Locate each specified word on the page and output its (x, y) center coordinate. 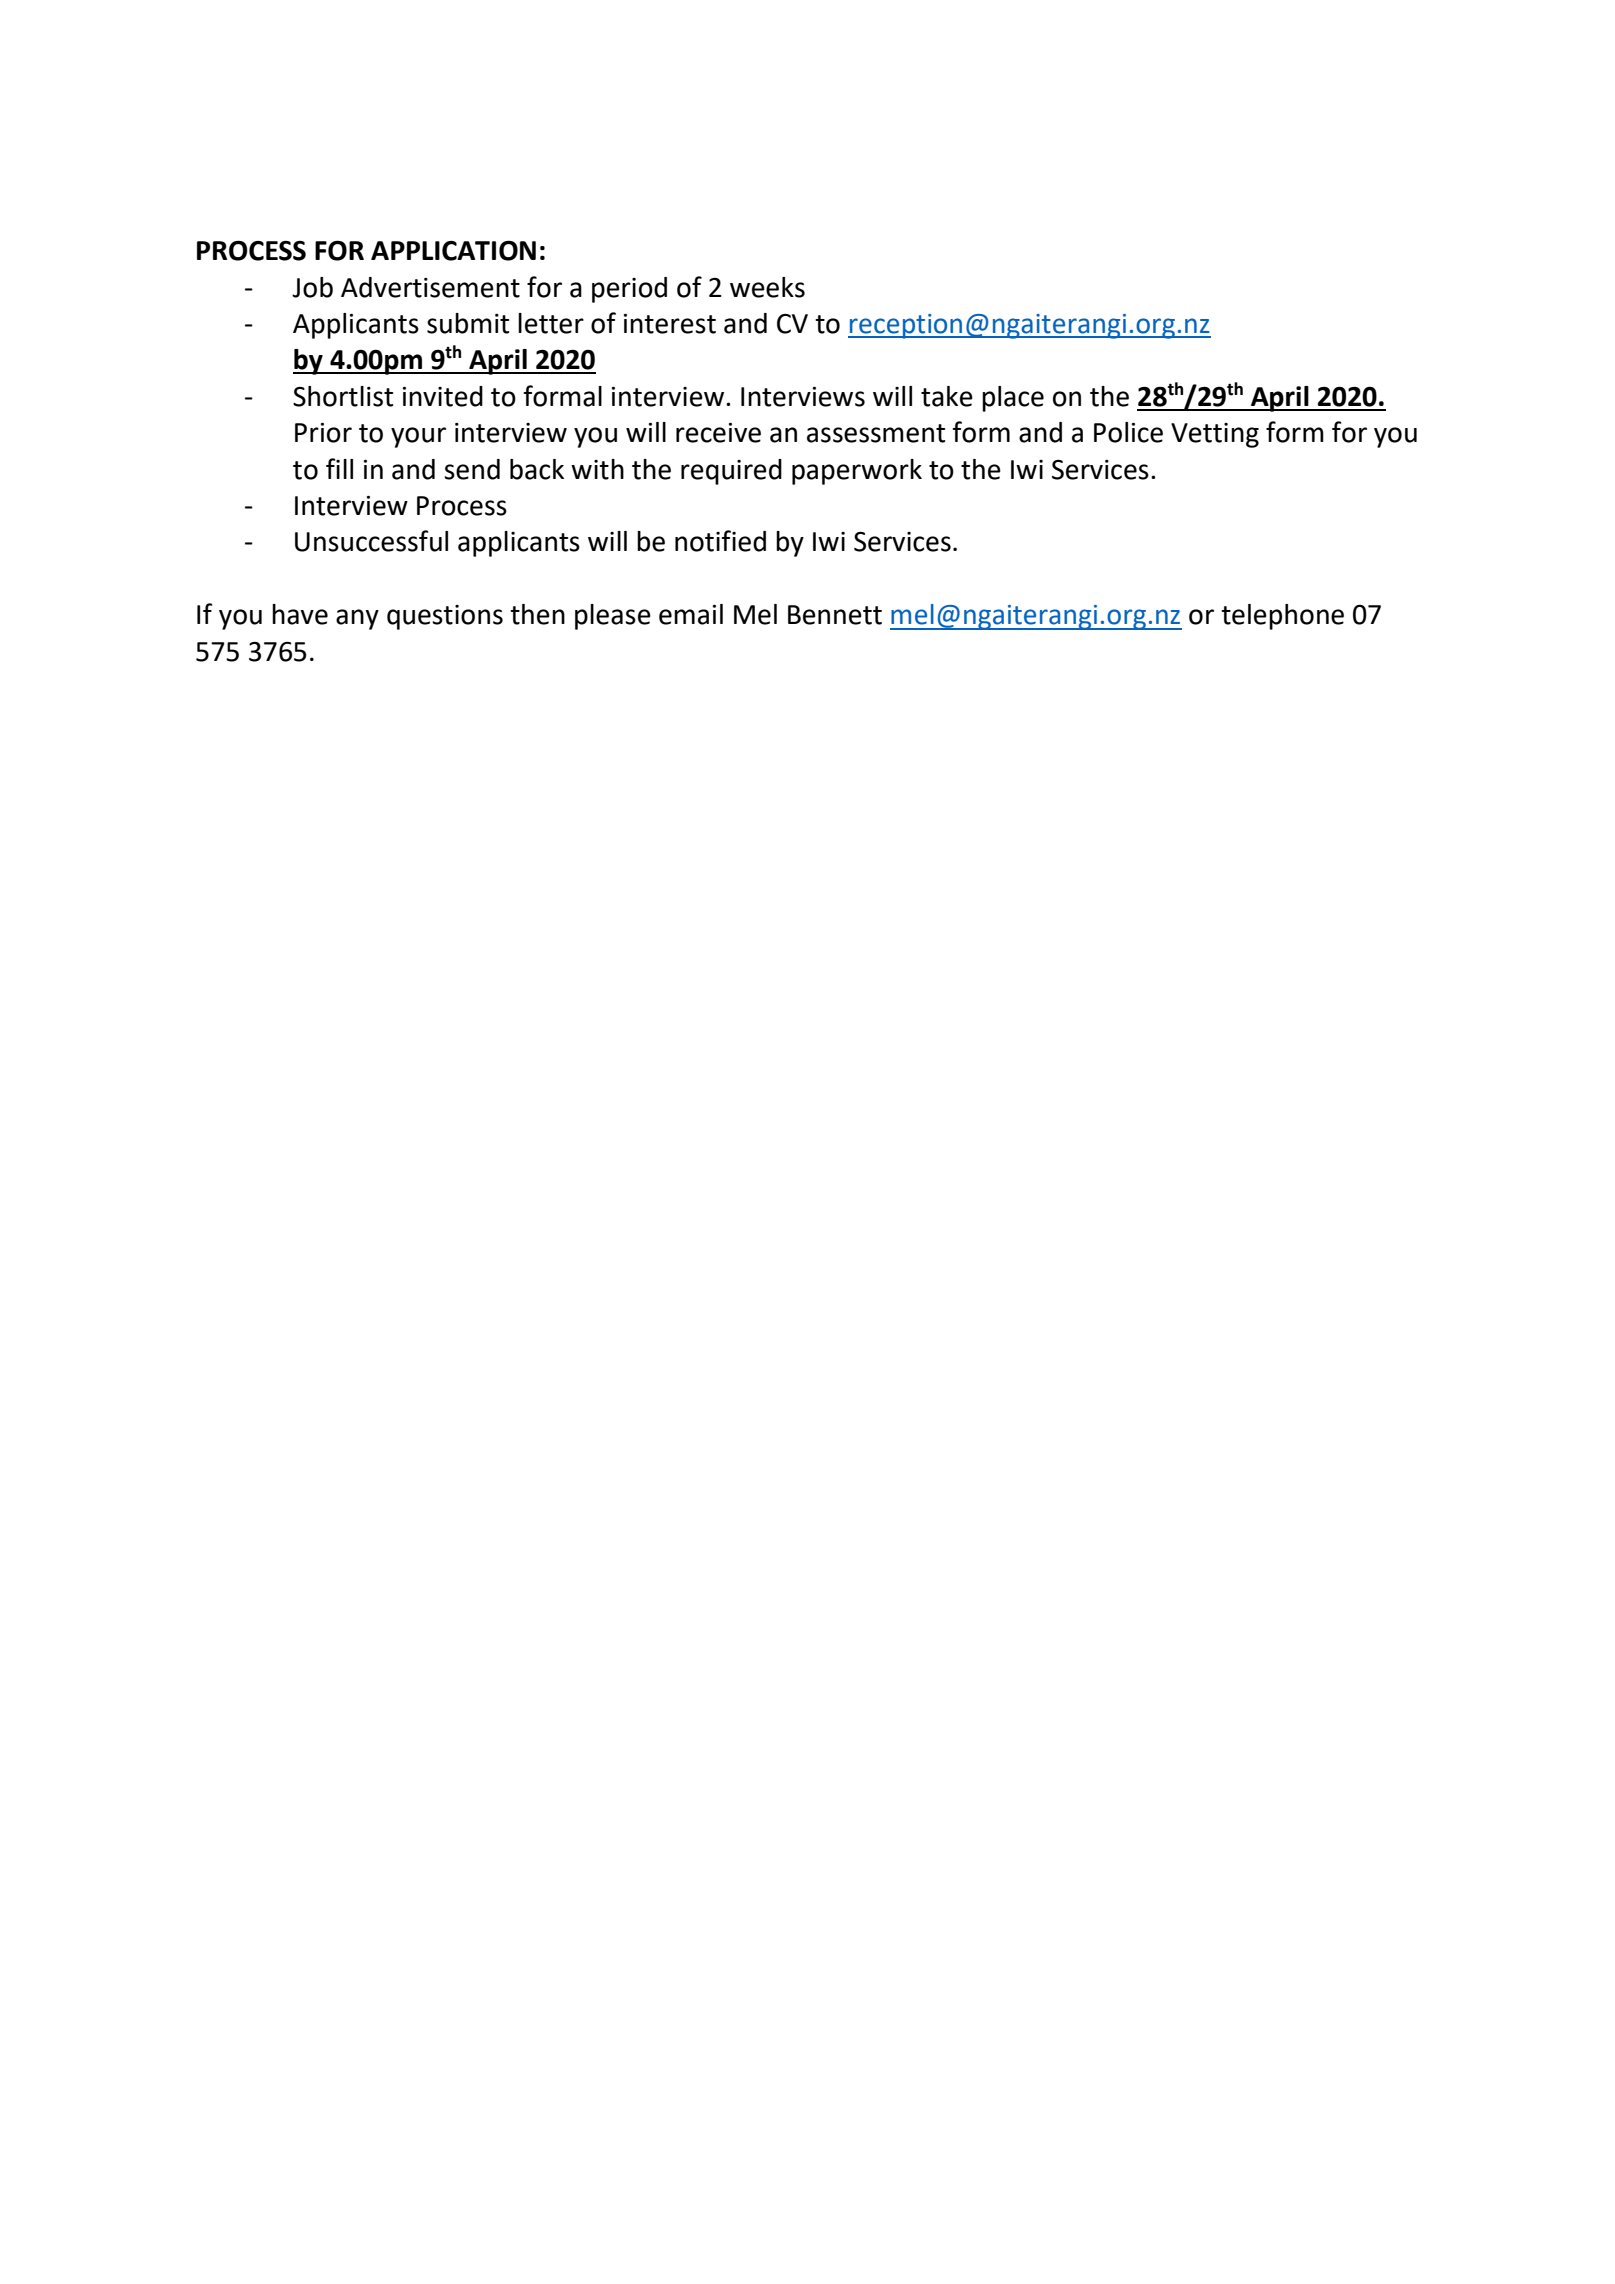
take (947, 396)
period (629, 290)
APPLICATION (453, 250)
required (731, 472)
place (1013, 399)
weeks (767, 287)
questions (445, 617)
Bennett (835, 615)
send (472, 469)
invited (443, 396)
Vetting (1215, 435)
